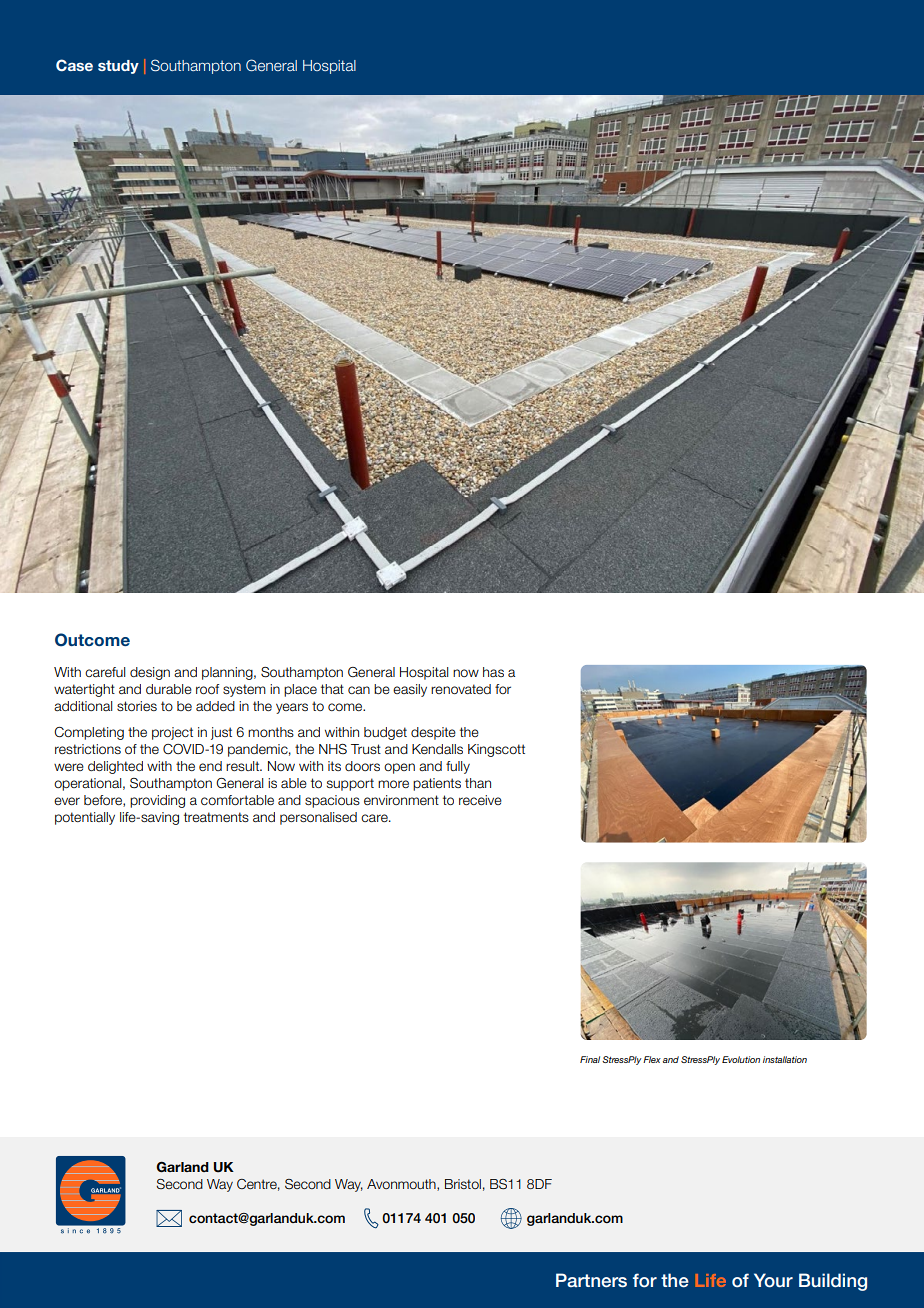 This image has height=1308, width=924. Describe the element at coordinates (118, 67) in the image. I see `study` at that location.
